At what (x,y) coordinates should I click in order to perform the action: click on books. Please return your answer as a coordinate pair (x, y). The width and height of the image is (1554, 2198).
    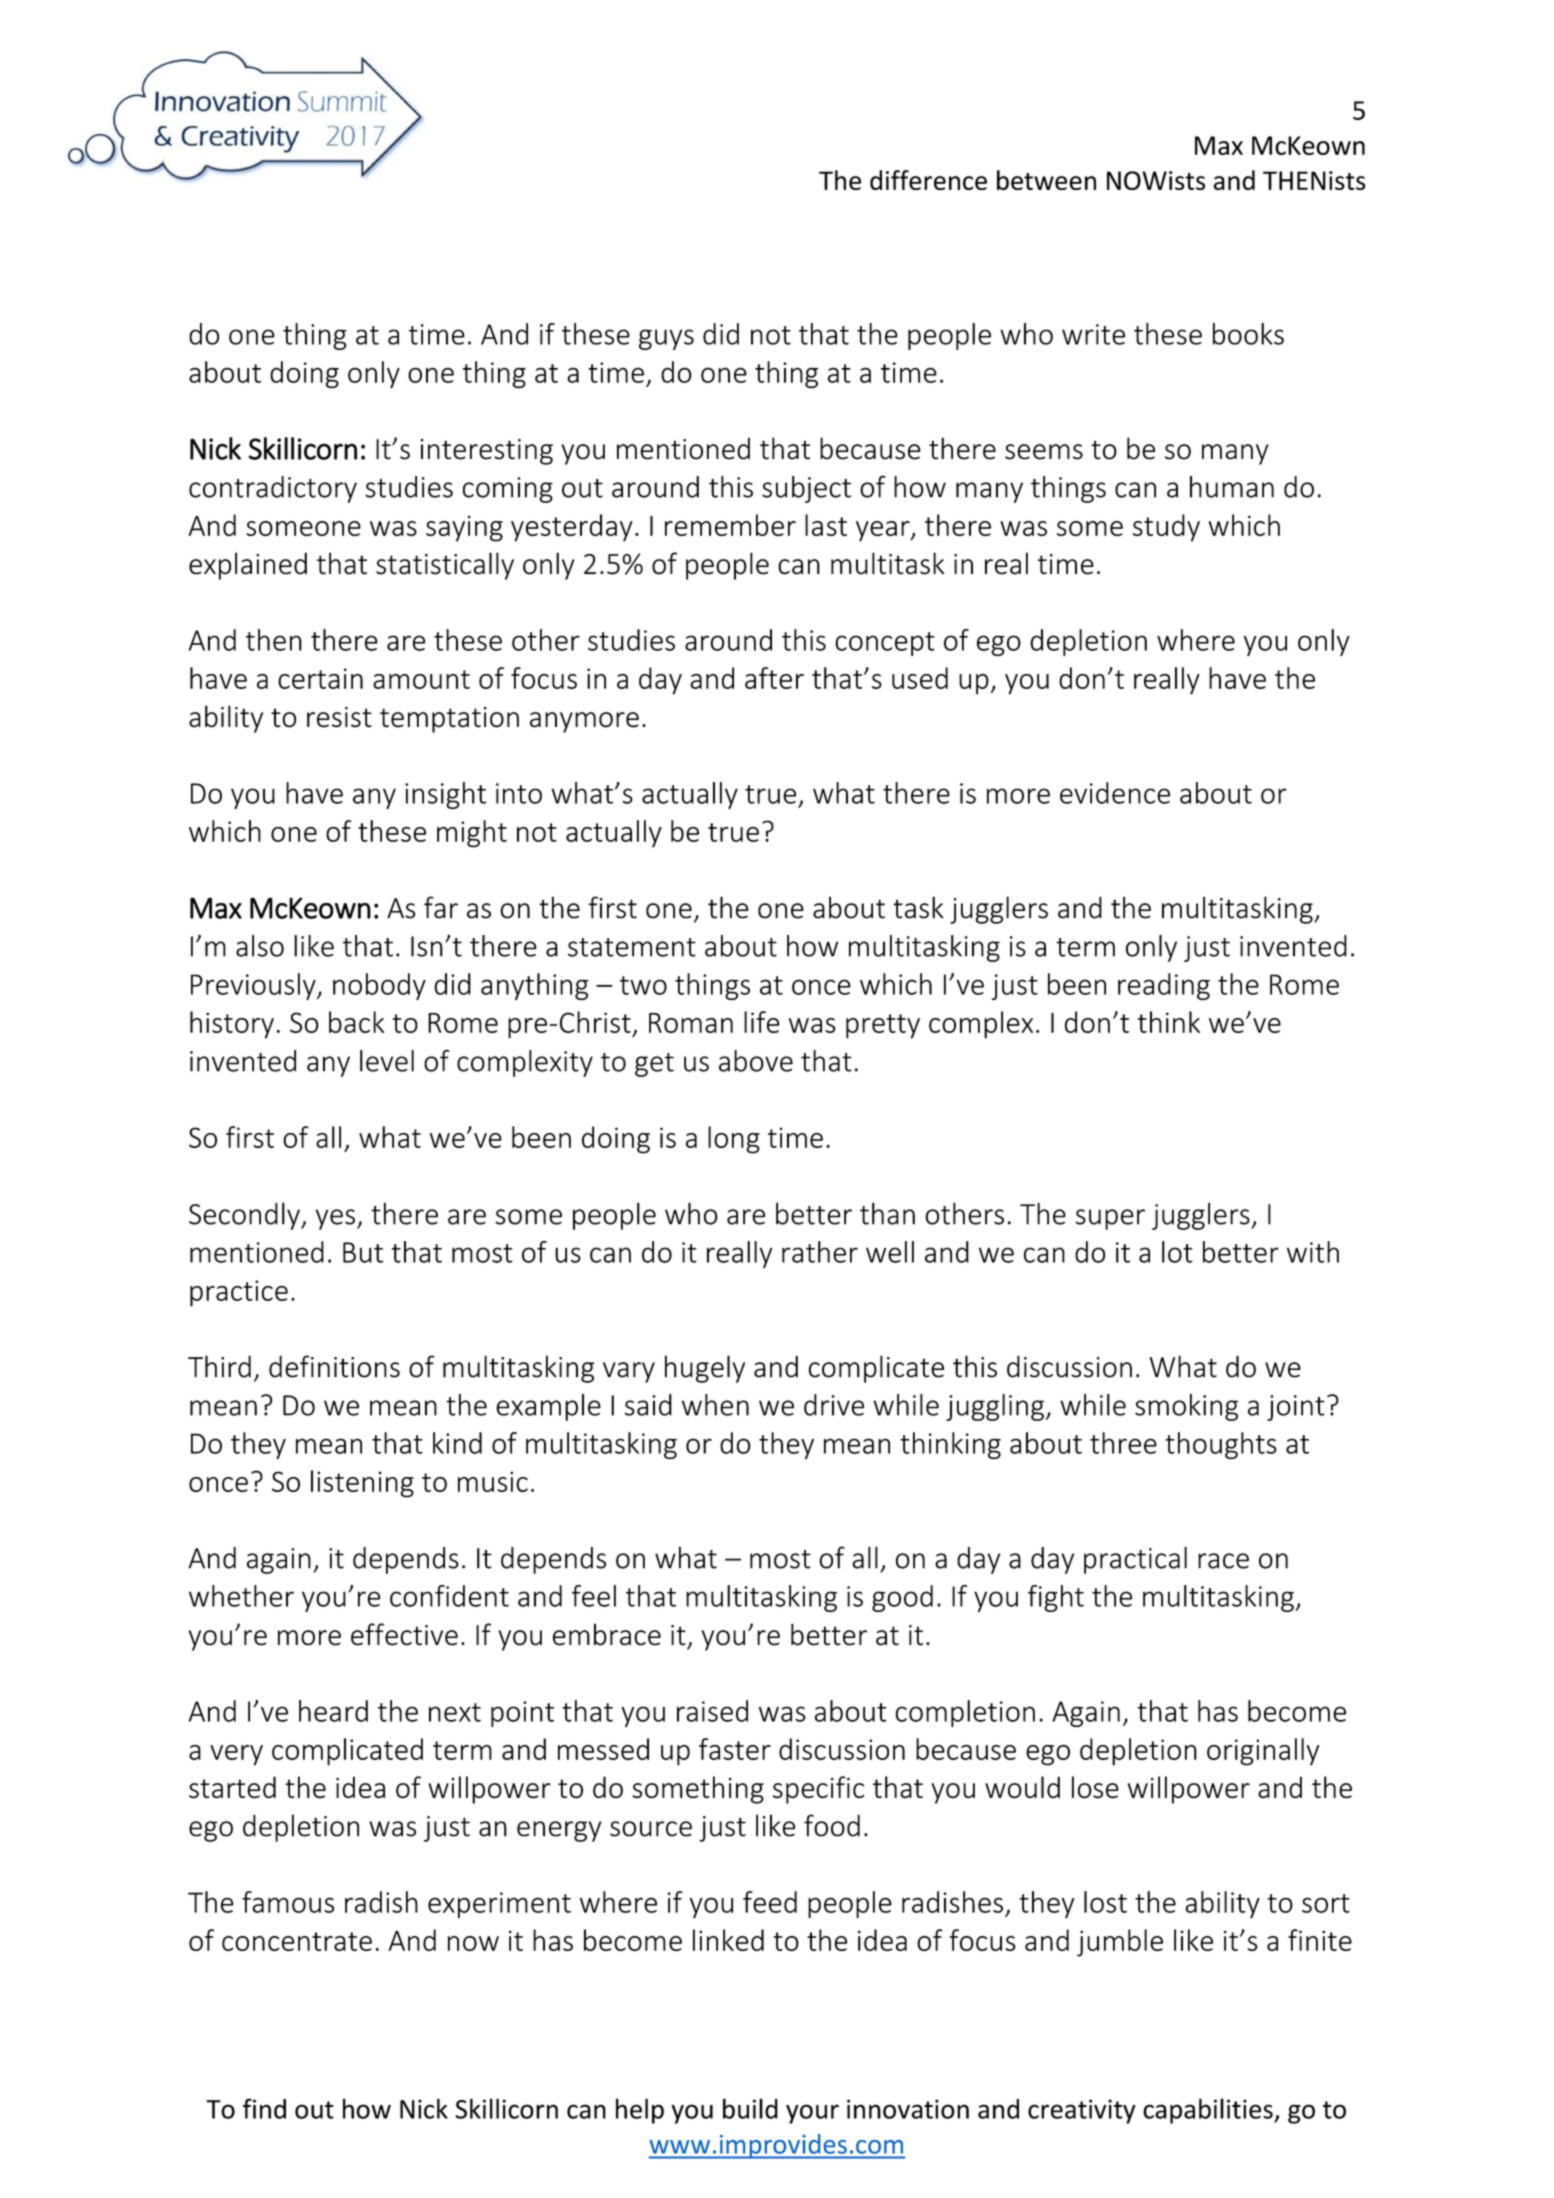
    Looking at the image, I should click on (1248, 334).
